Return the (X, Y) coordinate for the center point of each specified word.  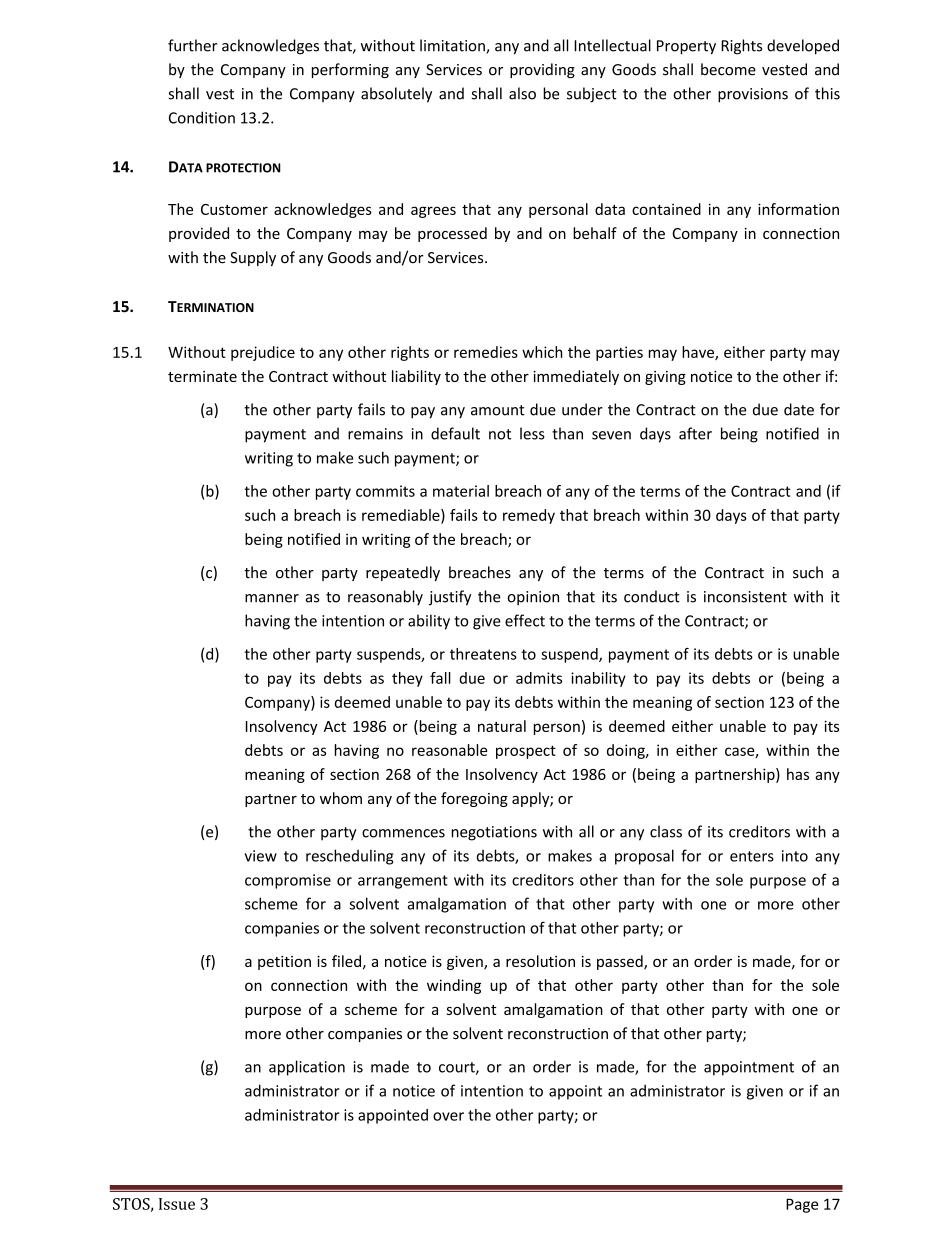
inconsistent (745, 597)
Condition (202, 117)
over (448, 1116)
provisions (753, 95)
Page (802, 1205)
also (522, 93)
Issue (177, 1204)
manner (272, 598)
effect (525, 620)
